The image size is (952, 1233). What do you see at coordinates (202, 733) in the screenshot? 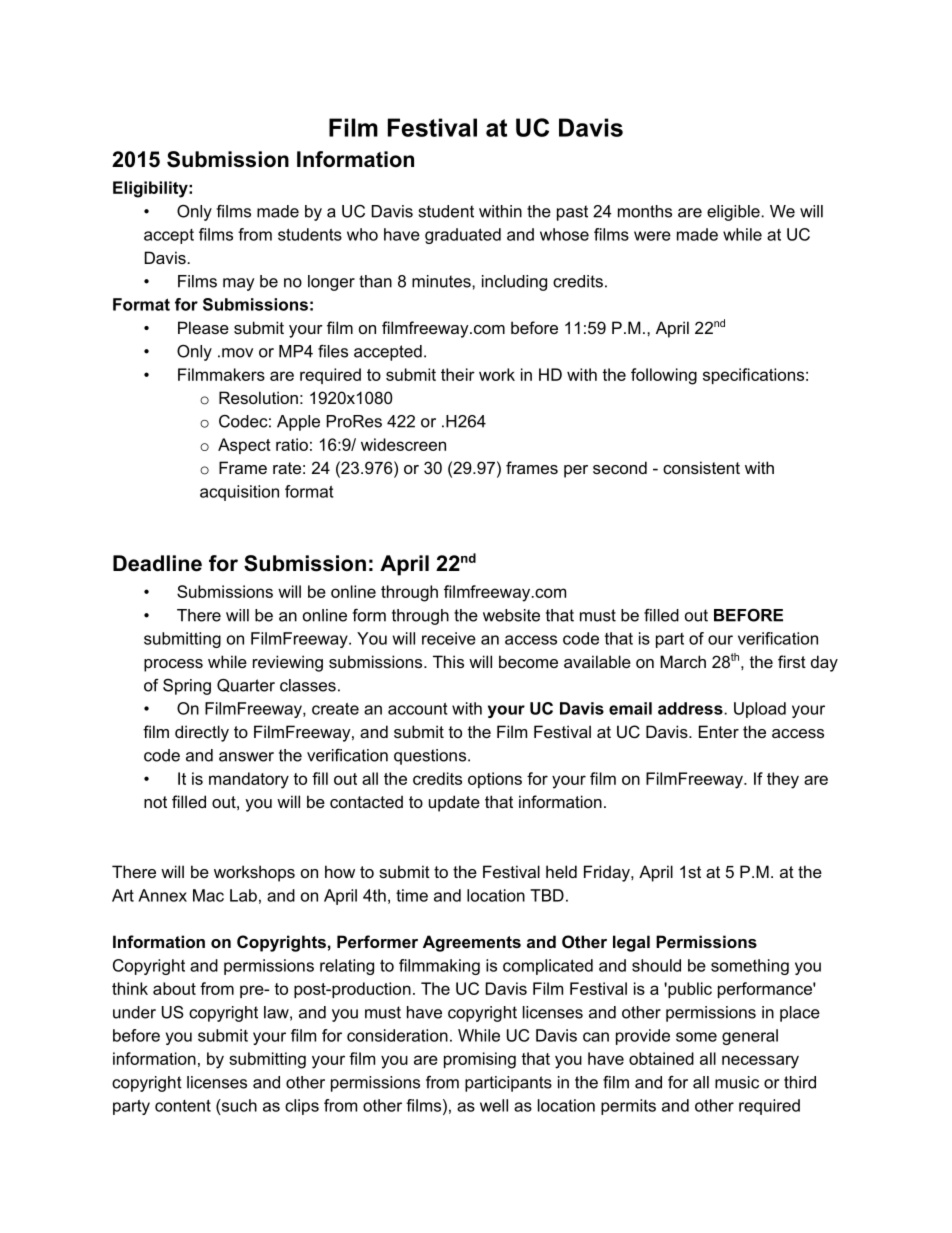
I see `directly` at bounding box center [202, 733].
